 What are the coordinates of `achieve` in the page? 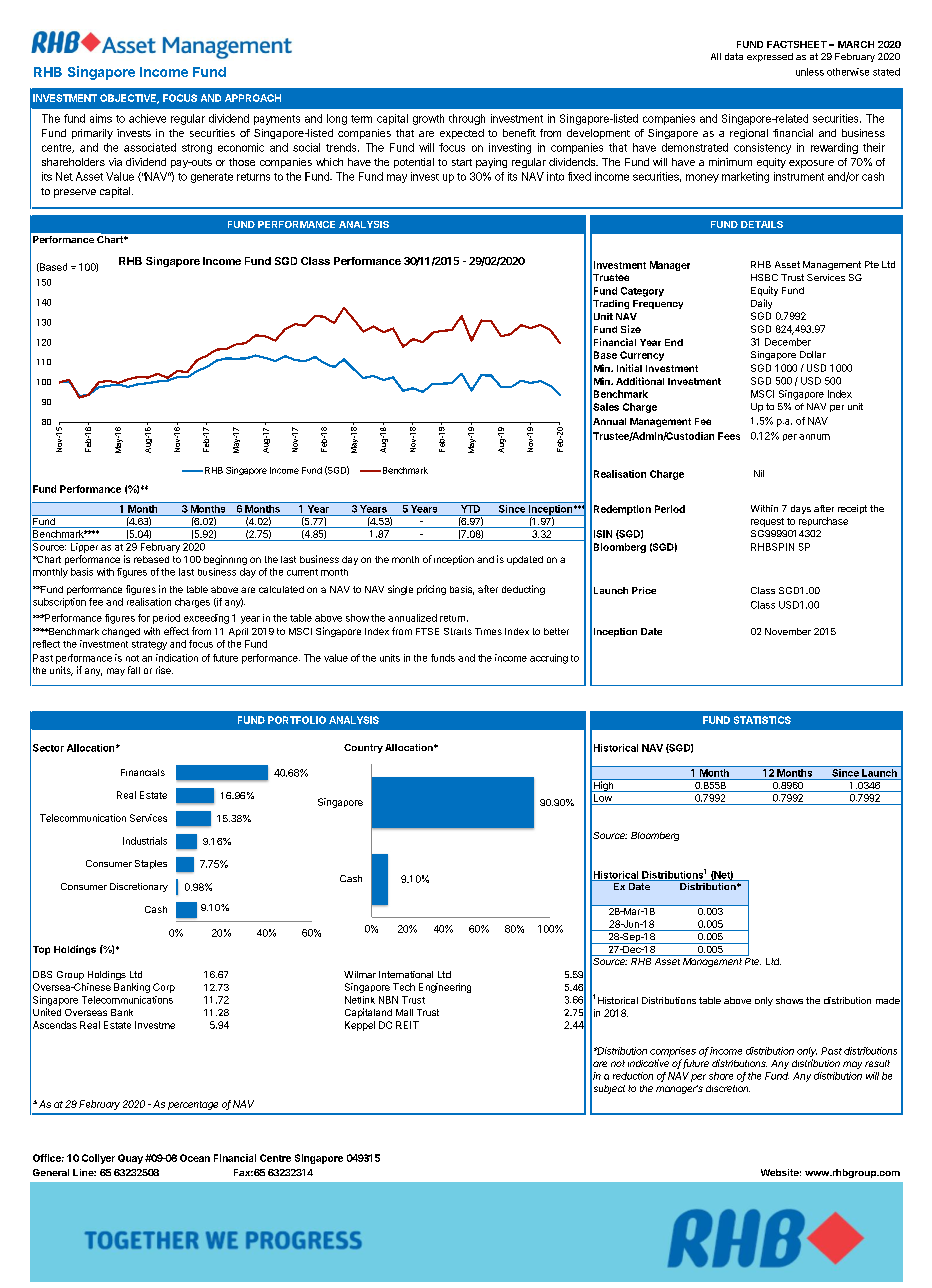 It's located at (147, 118).
